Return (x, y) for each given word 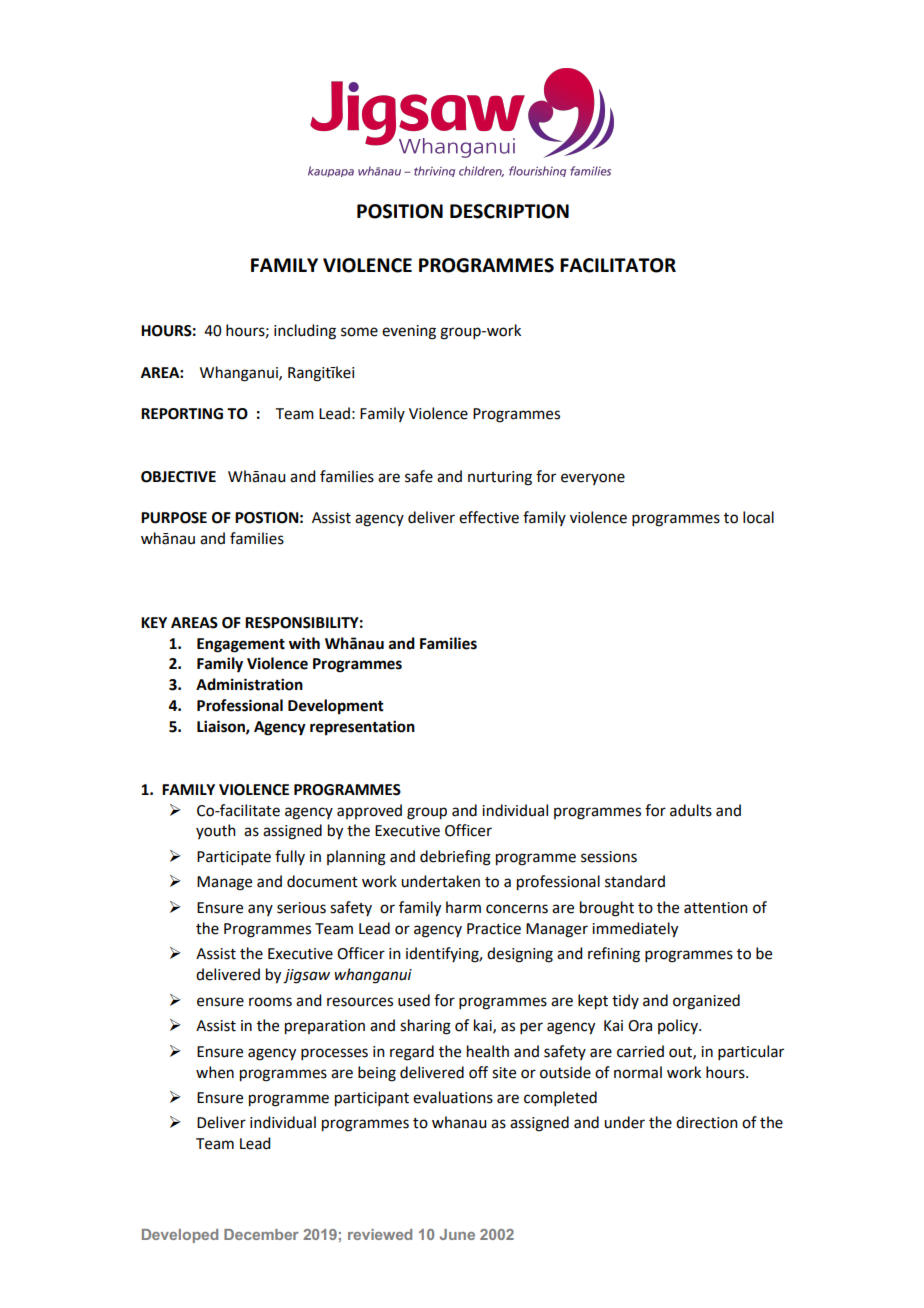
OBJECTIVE (178, 477)
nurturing (500, 478)
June (457, 1234)
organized (706, 1002)
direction (707, 1122)
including (305, 332)
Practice (494, 929)
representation (362, 728)
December (261, 1234)
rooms (270, 1002)
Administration (249, 684)
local (758, 517)
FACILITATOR (618, 265)
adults (691, 810)
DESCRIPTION (509, 211)
